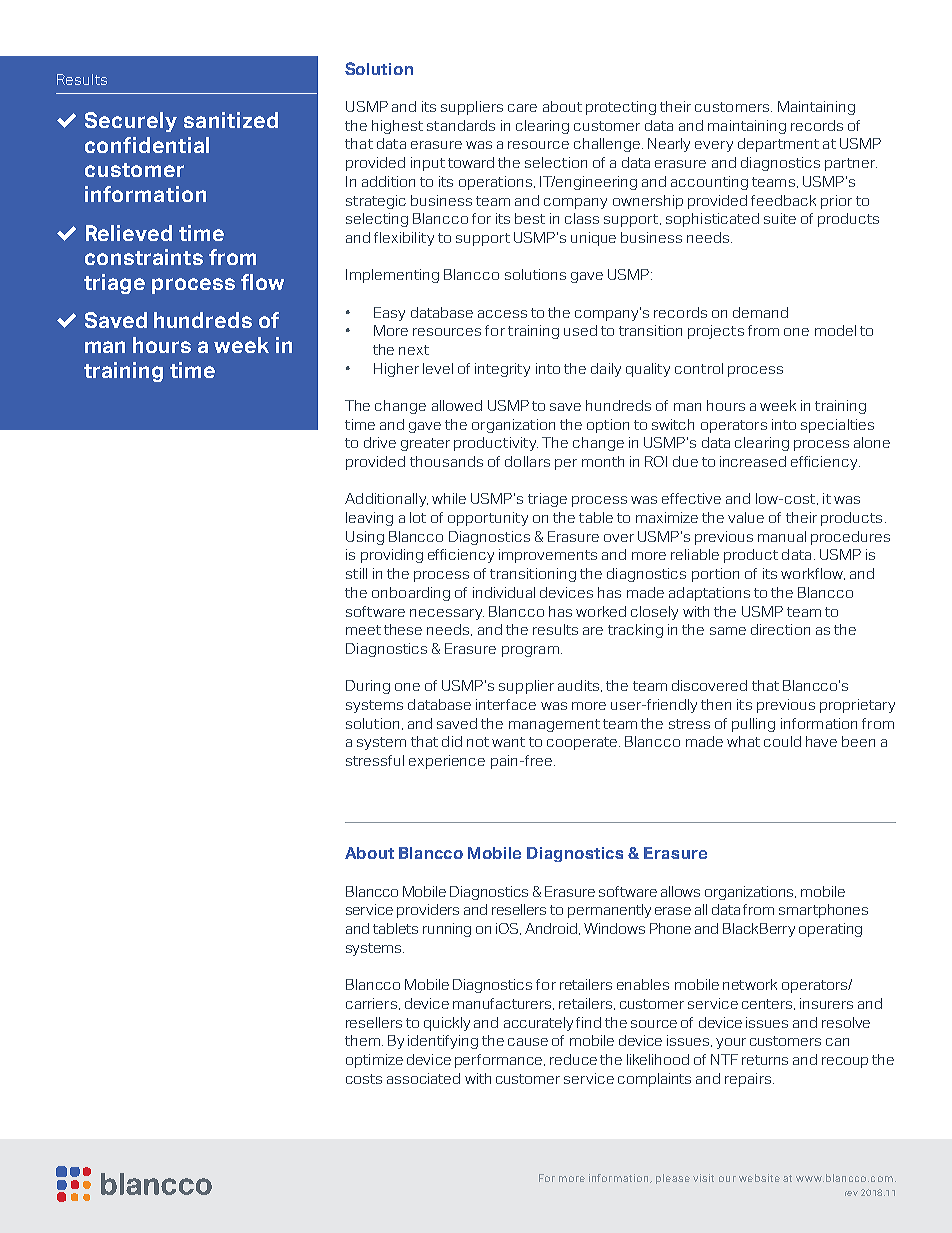  What do you see at coordinates (231, 120) in the document?
I see `sanitized` at bounding box center [231, 120].
